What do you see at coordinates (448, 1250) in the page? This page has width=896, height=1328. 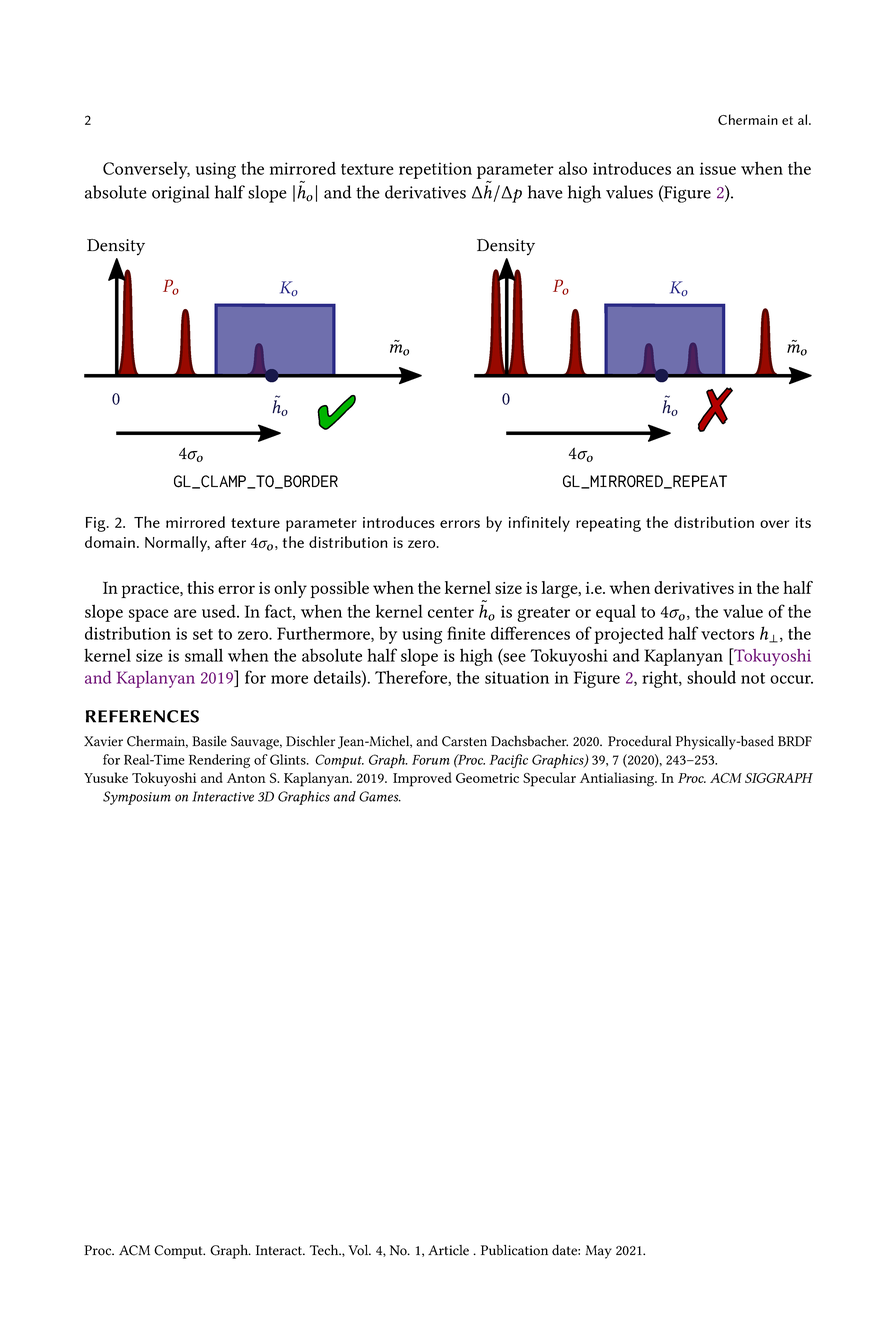 I see `Article` at bounding box center [448, 1250].
